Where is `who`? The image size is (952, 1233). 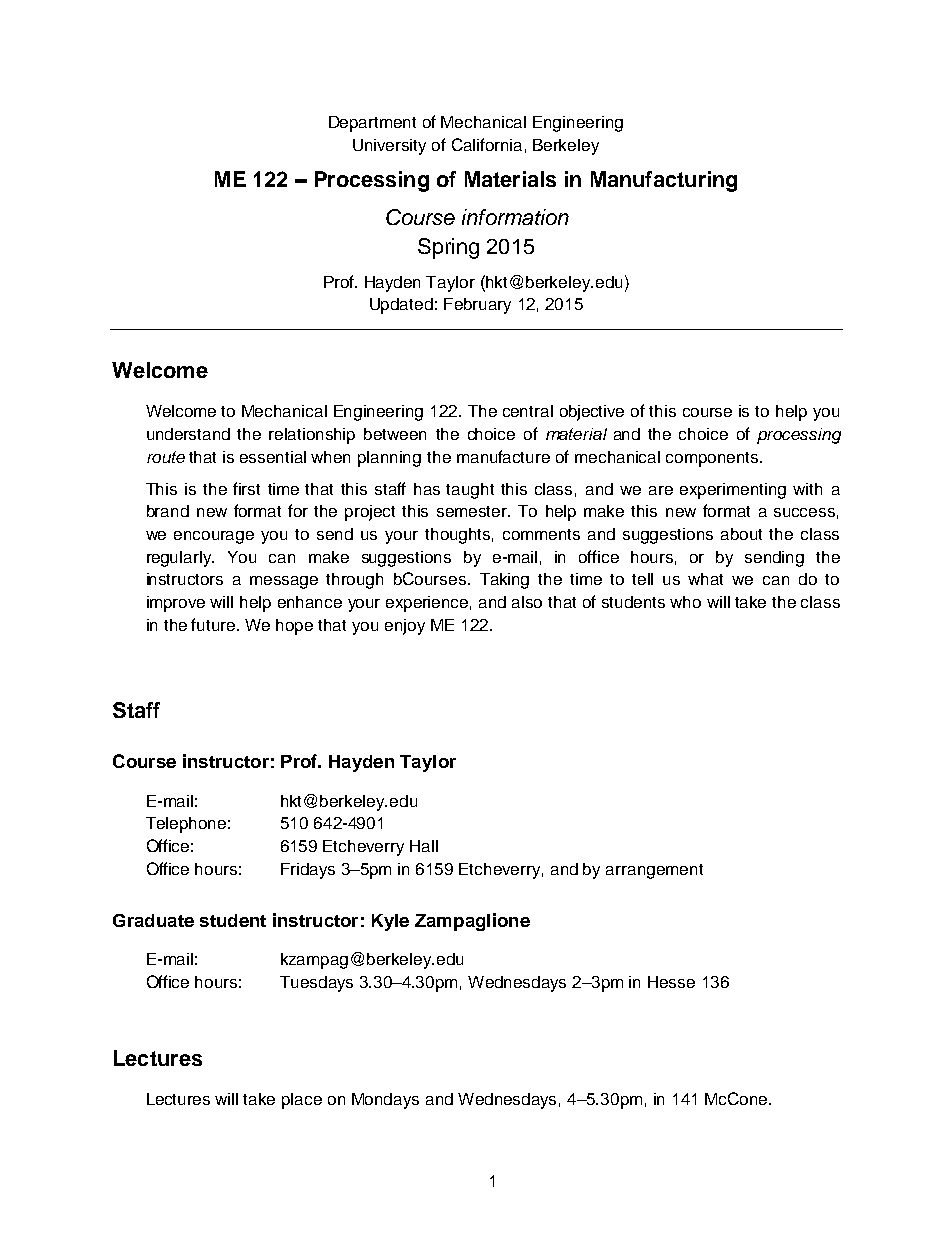 who is located at coordinates (685, 602).
